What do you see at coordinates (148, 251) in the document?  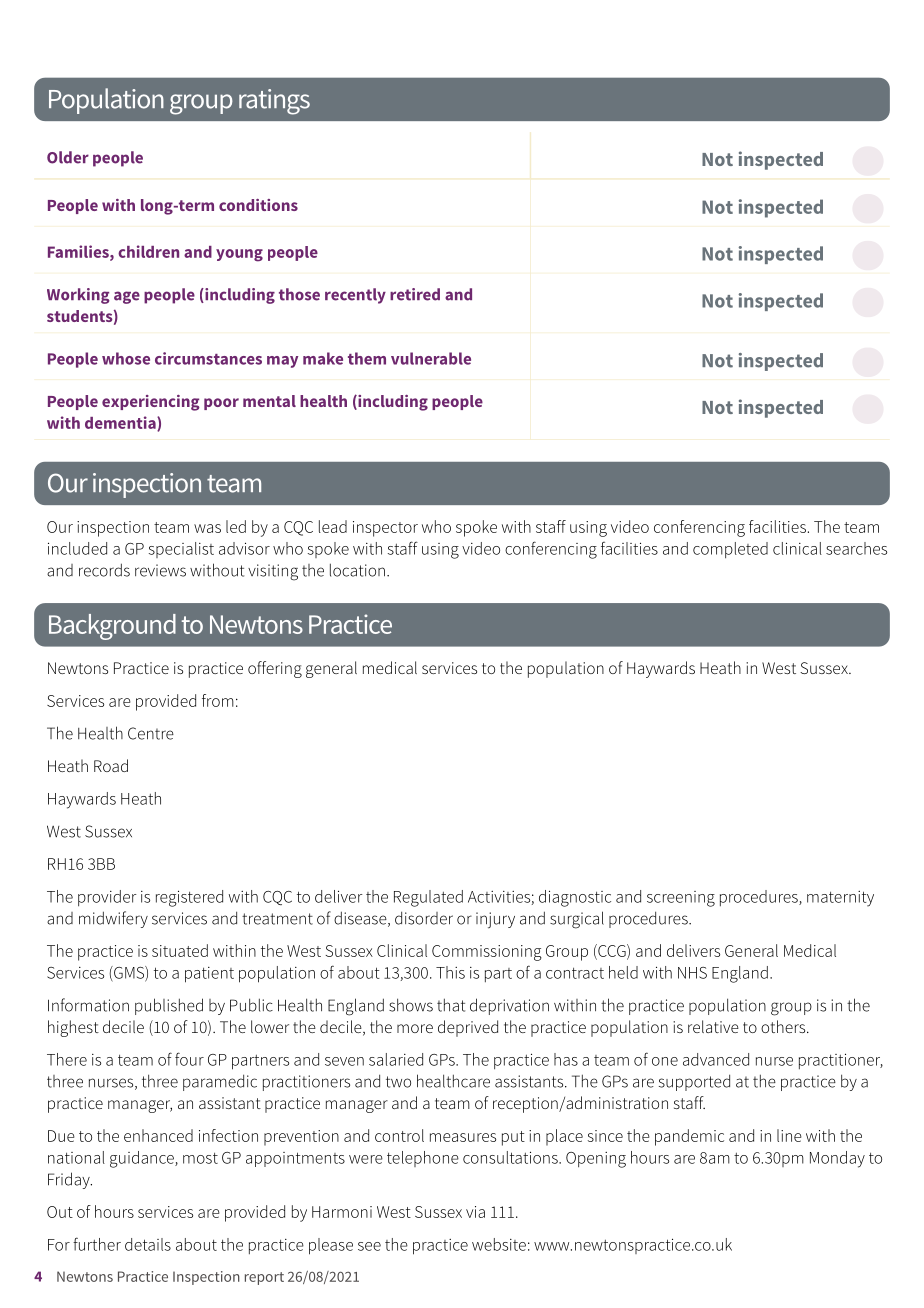 I see `children` at bounding box center [148, 251].
